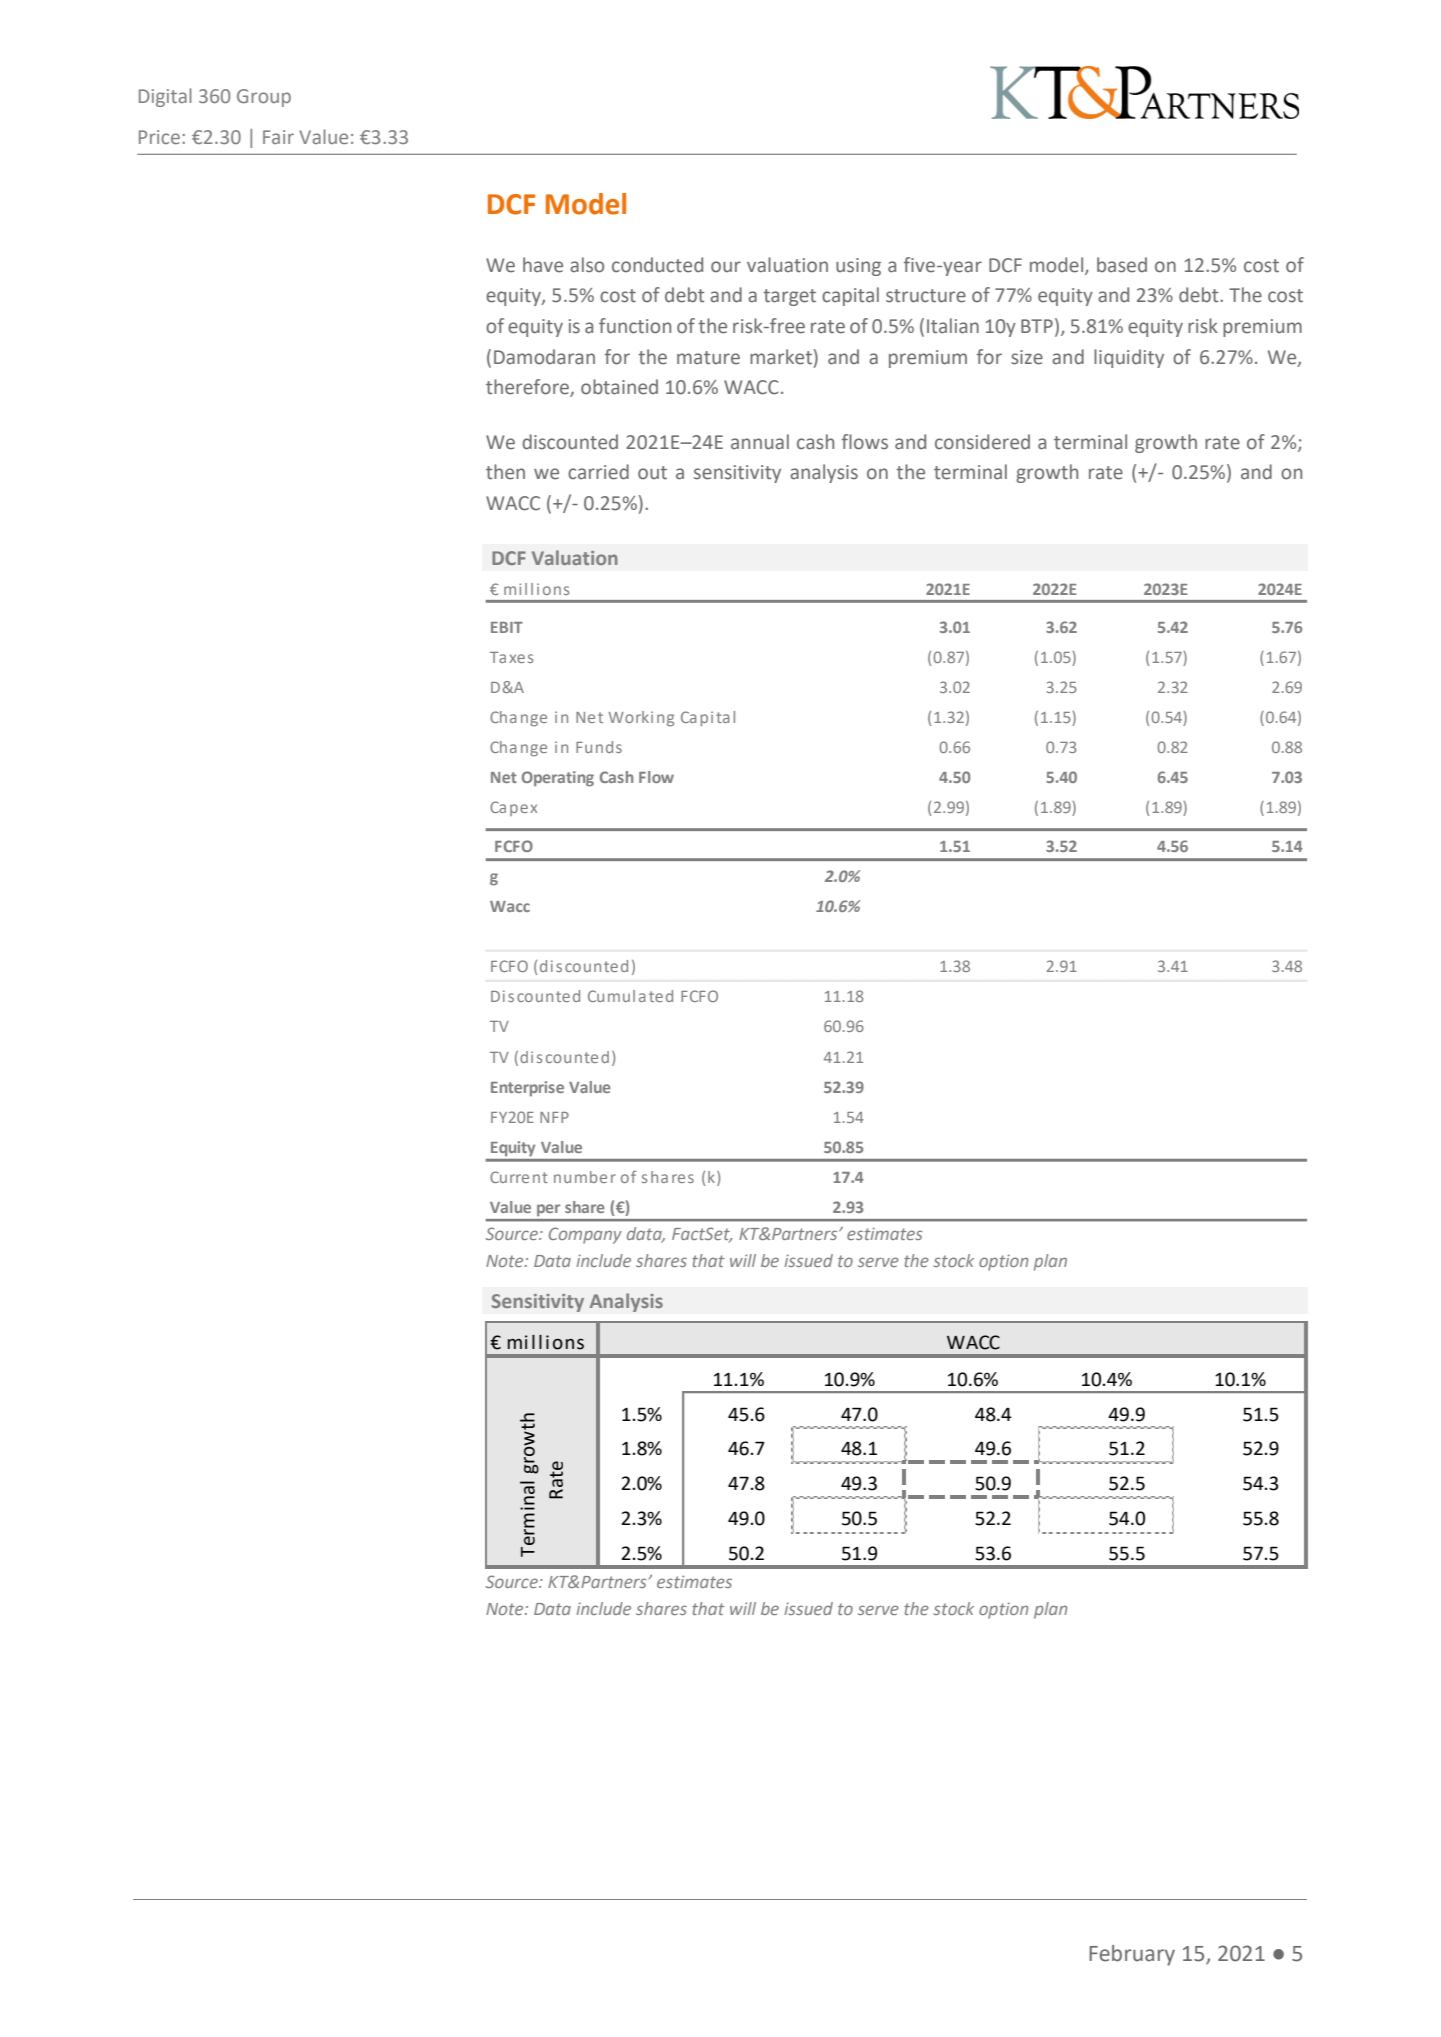 This document has height=2037, width=1441. Describe the element at coordinates (585, 1177) in the document. I see `number` at that location.
